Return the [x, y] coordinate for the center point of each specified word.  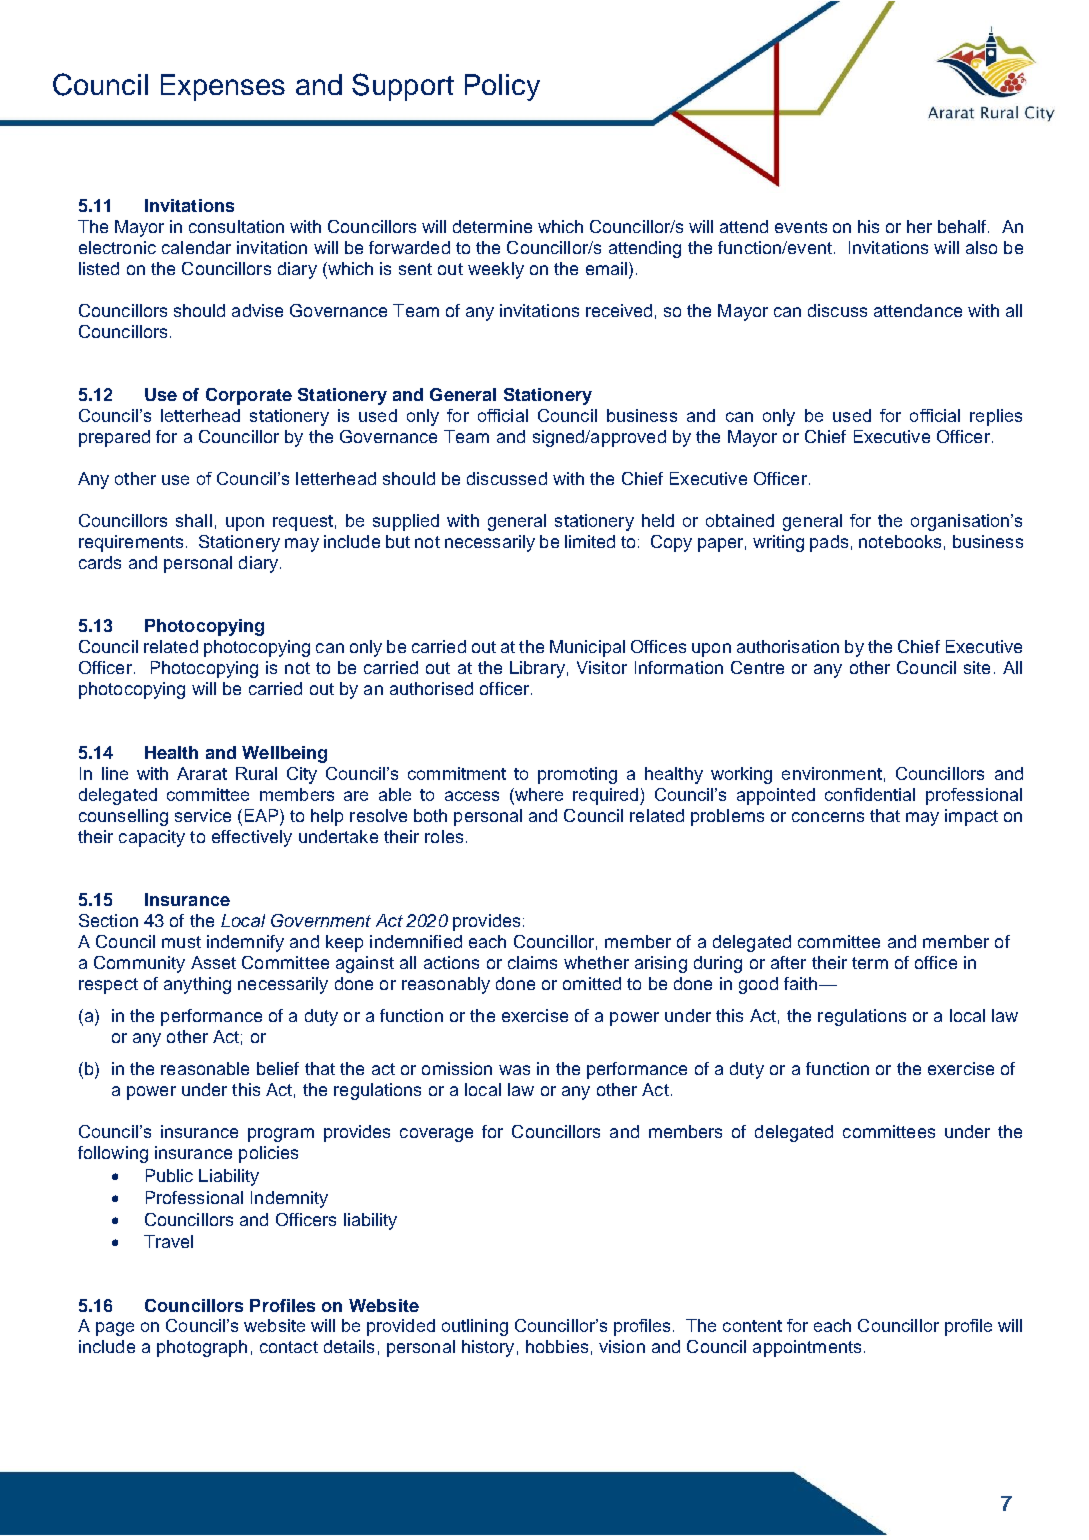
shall [194, 520]
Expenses [223, 87]
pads [829, 543]
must [181, 942]
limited [590, 541]
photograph [202, 1348]
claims [532, 962]
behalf [963, 226]
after [788, 962]
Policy [502, 87]
